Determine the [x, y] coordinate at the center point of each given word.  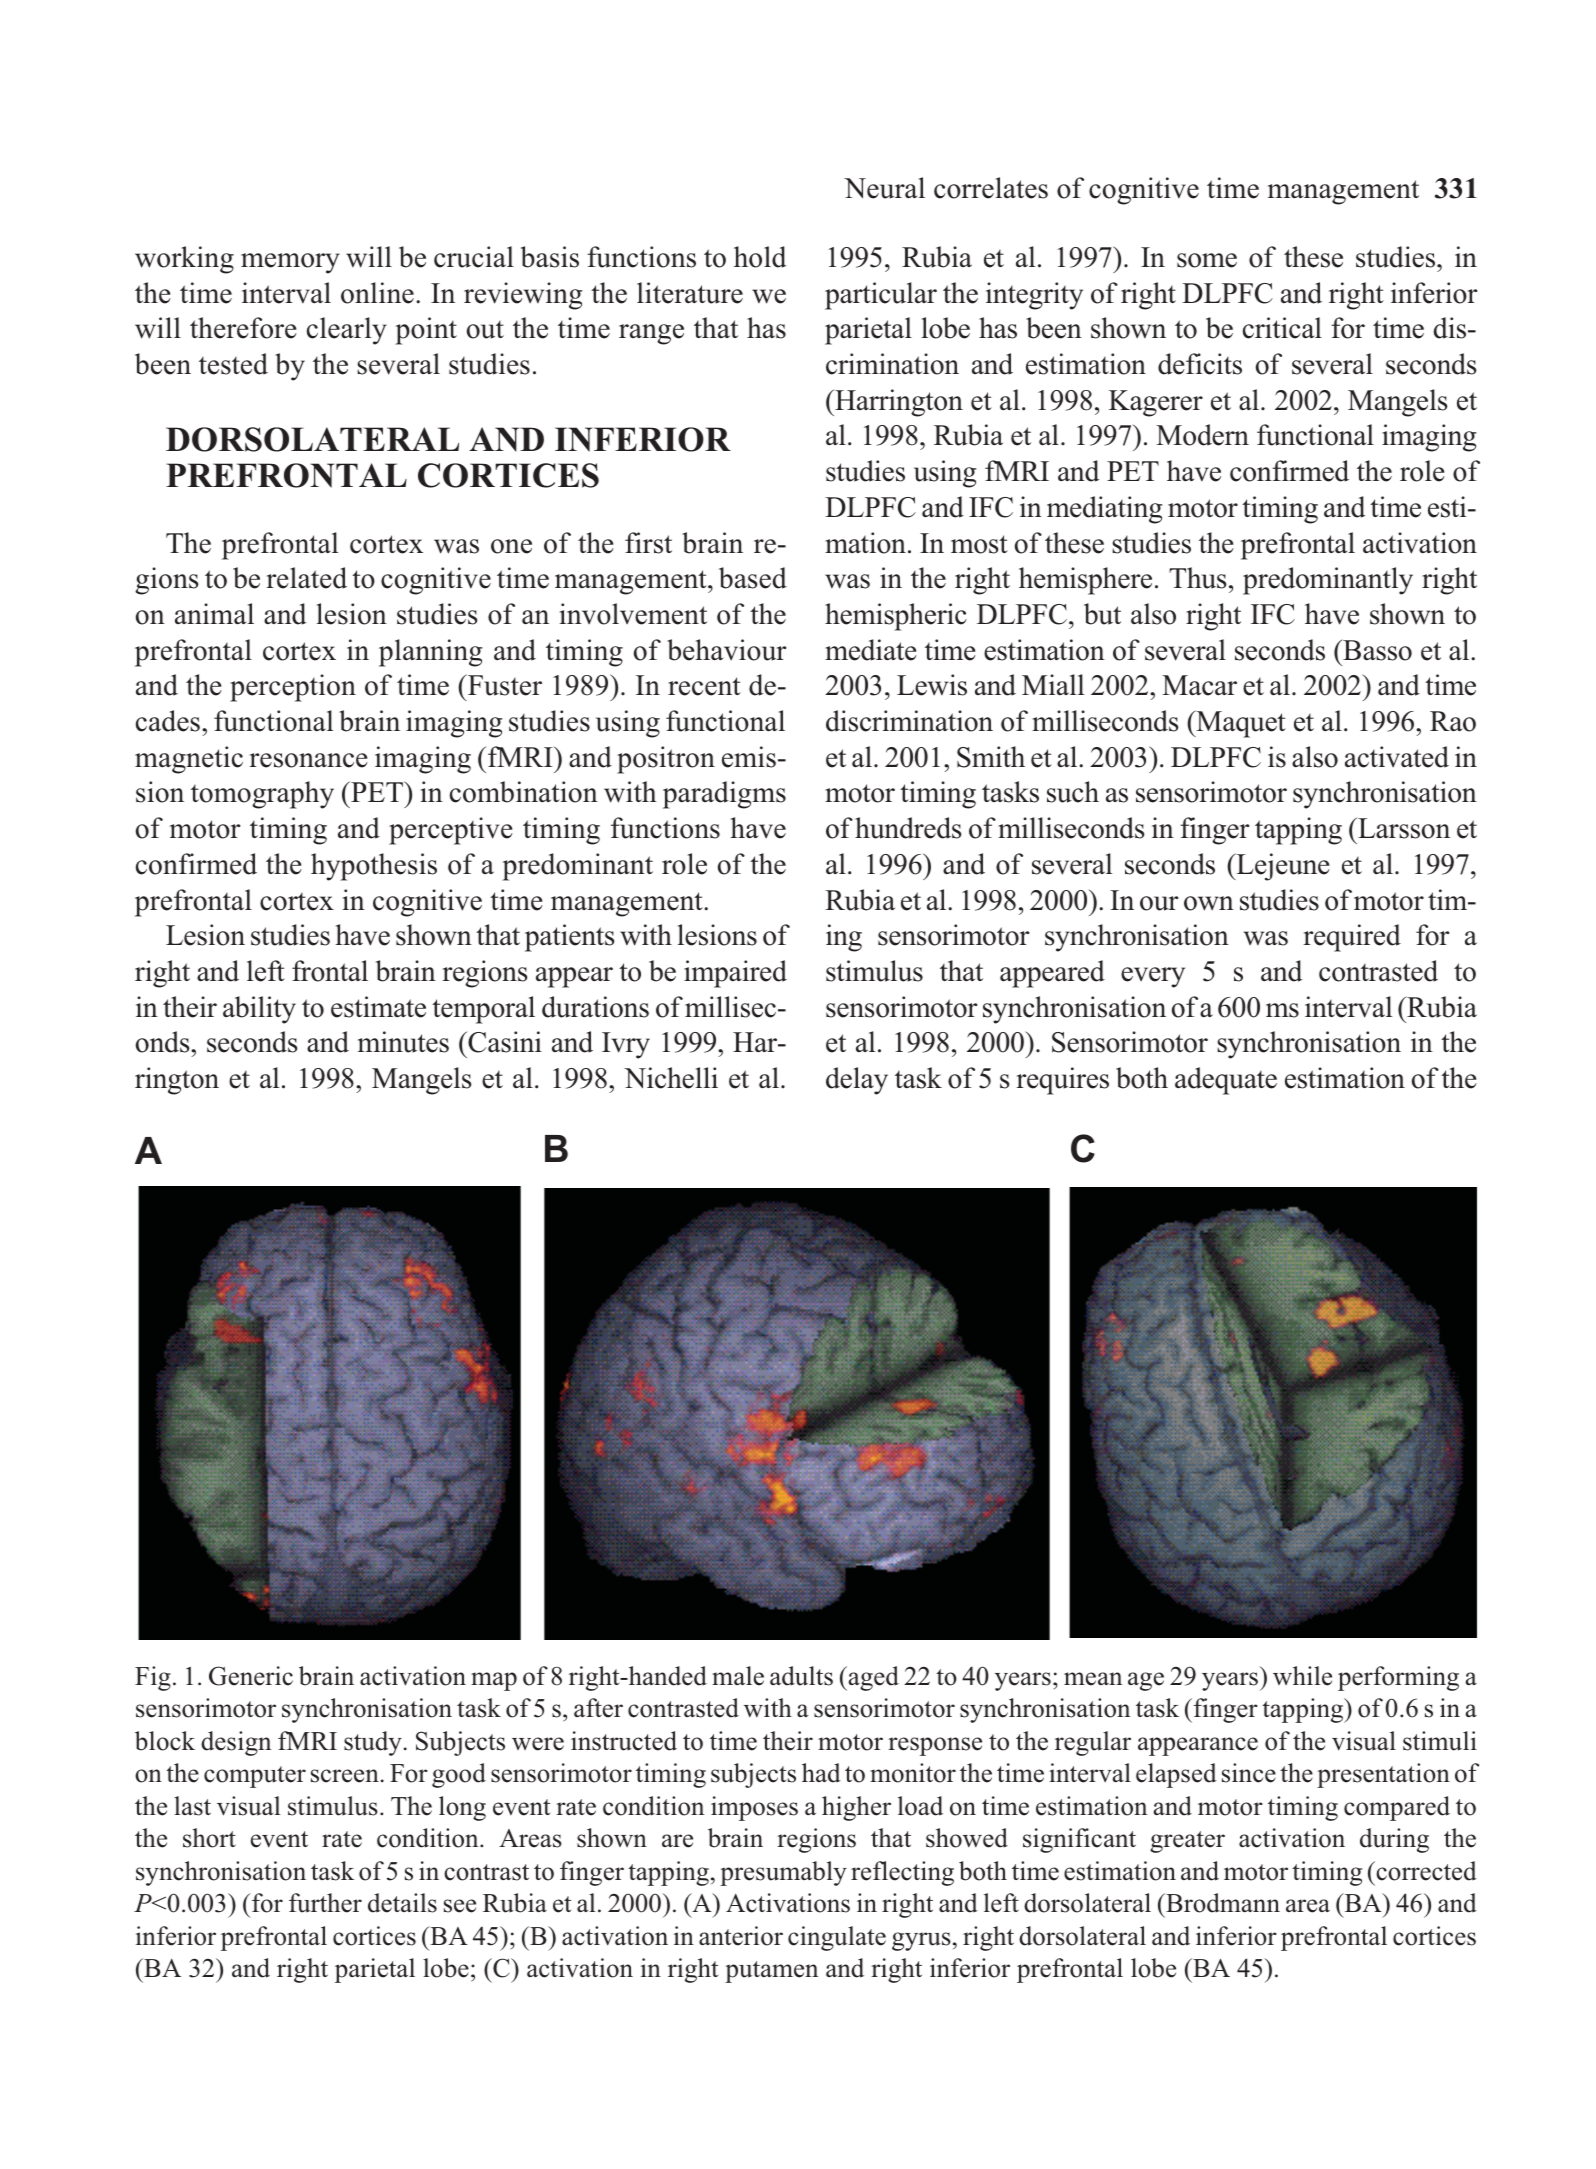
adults [801, 1676]
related [306, 578]
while [1302, 1676]
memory [290, 263]
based [753, 578]
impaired [735, 974]
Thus [1198, 578]
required [1352, 938]
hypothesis [374, 867]
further [325, 1903]
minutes [403, 1042]
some [1207, 260]
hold [760, 257]
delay [857, 1081]
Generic [251, 1676]
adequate [1226, 1081]
